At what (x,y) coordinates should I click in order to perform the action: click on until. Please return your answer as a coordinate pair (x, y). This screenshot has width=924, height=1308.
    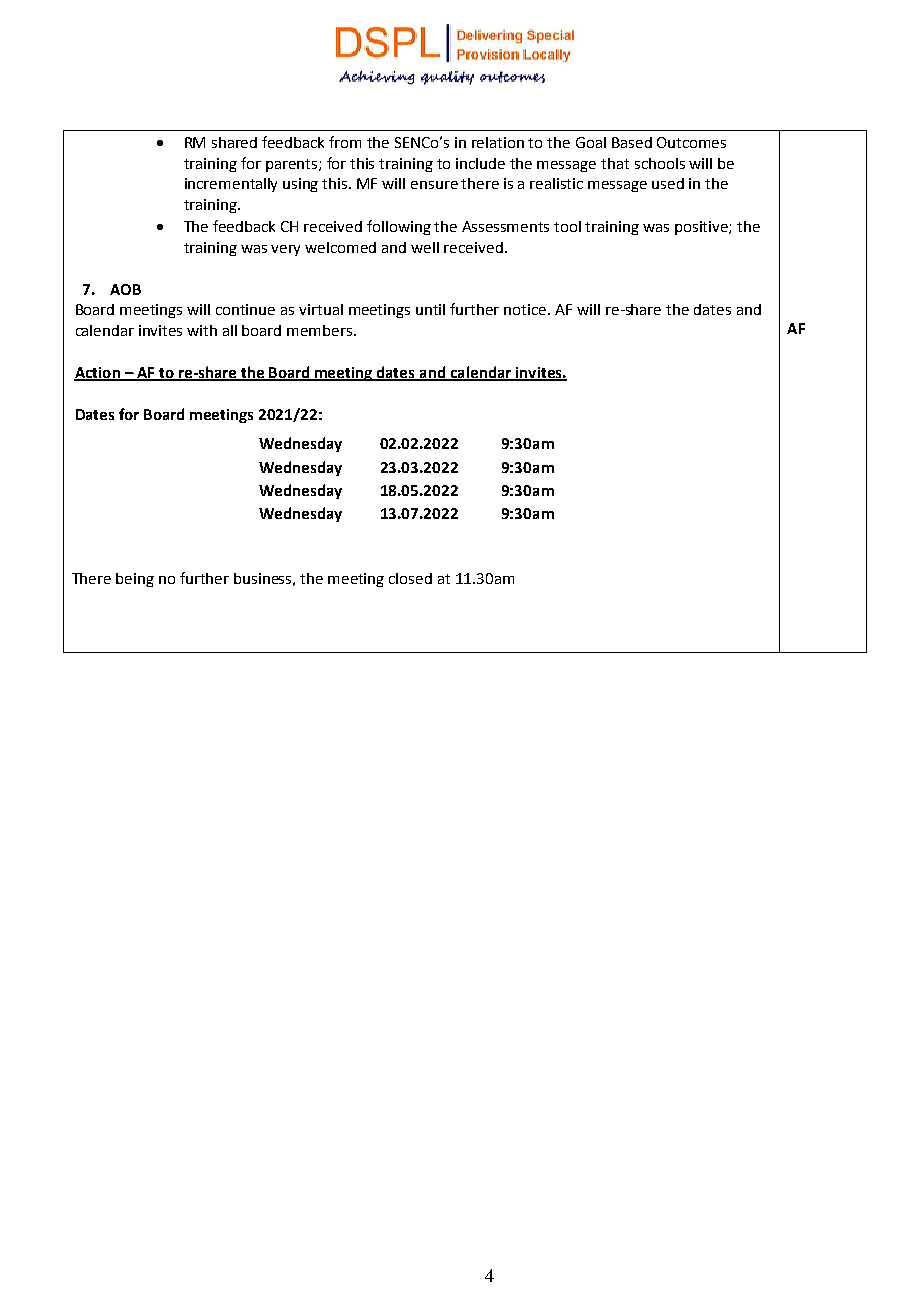
    Looking at the image, I should click on (430, 309).
